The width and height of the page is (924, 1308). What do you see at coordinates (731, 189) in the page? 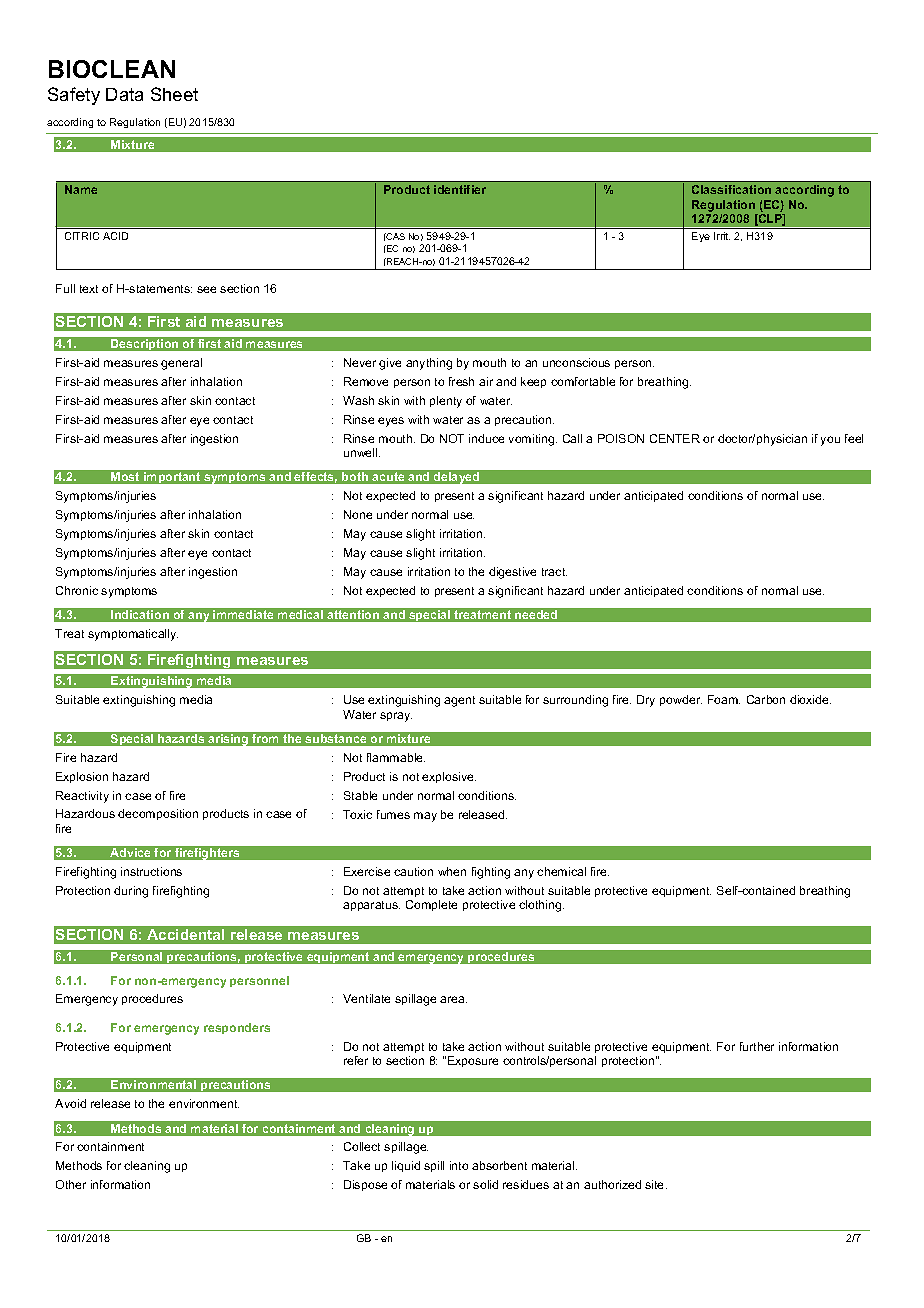
I see `Classification` at bounding box center [731, 189].
